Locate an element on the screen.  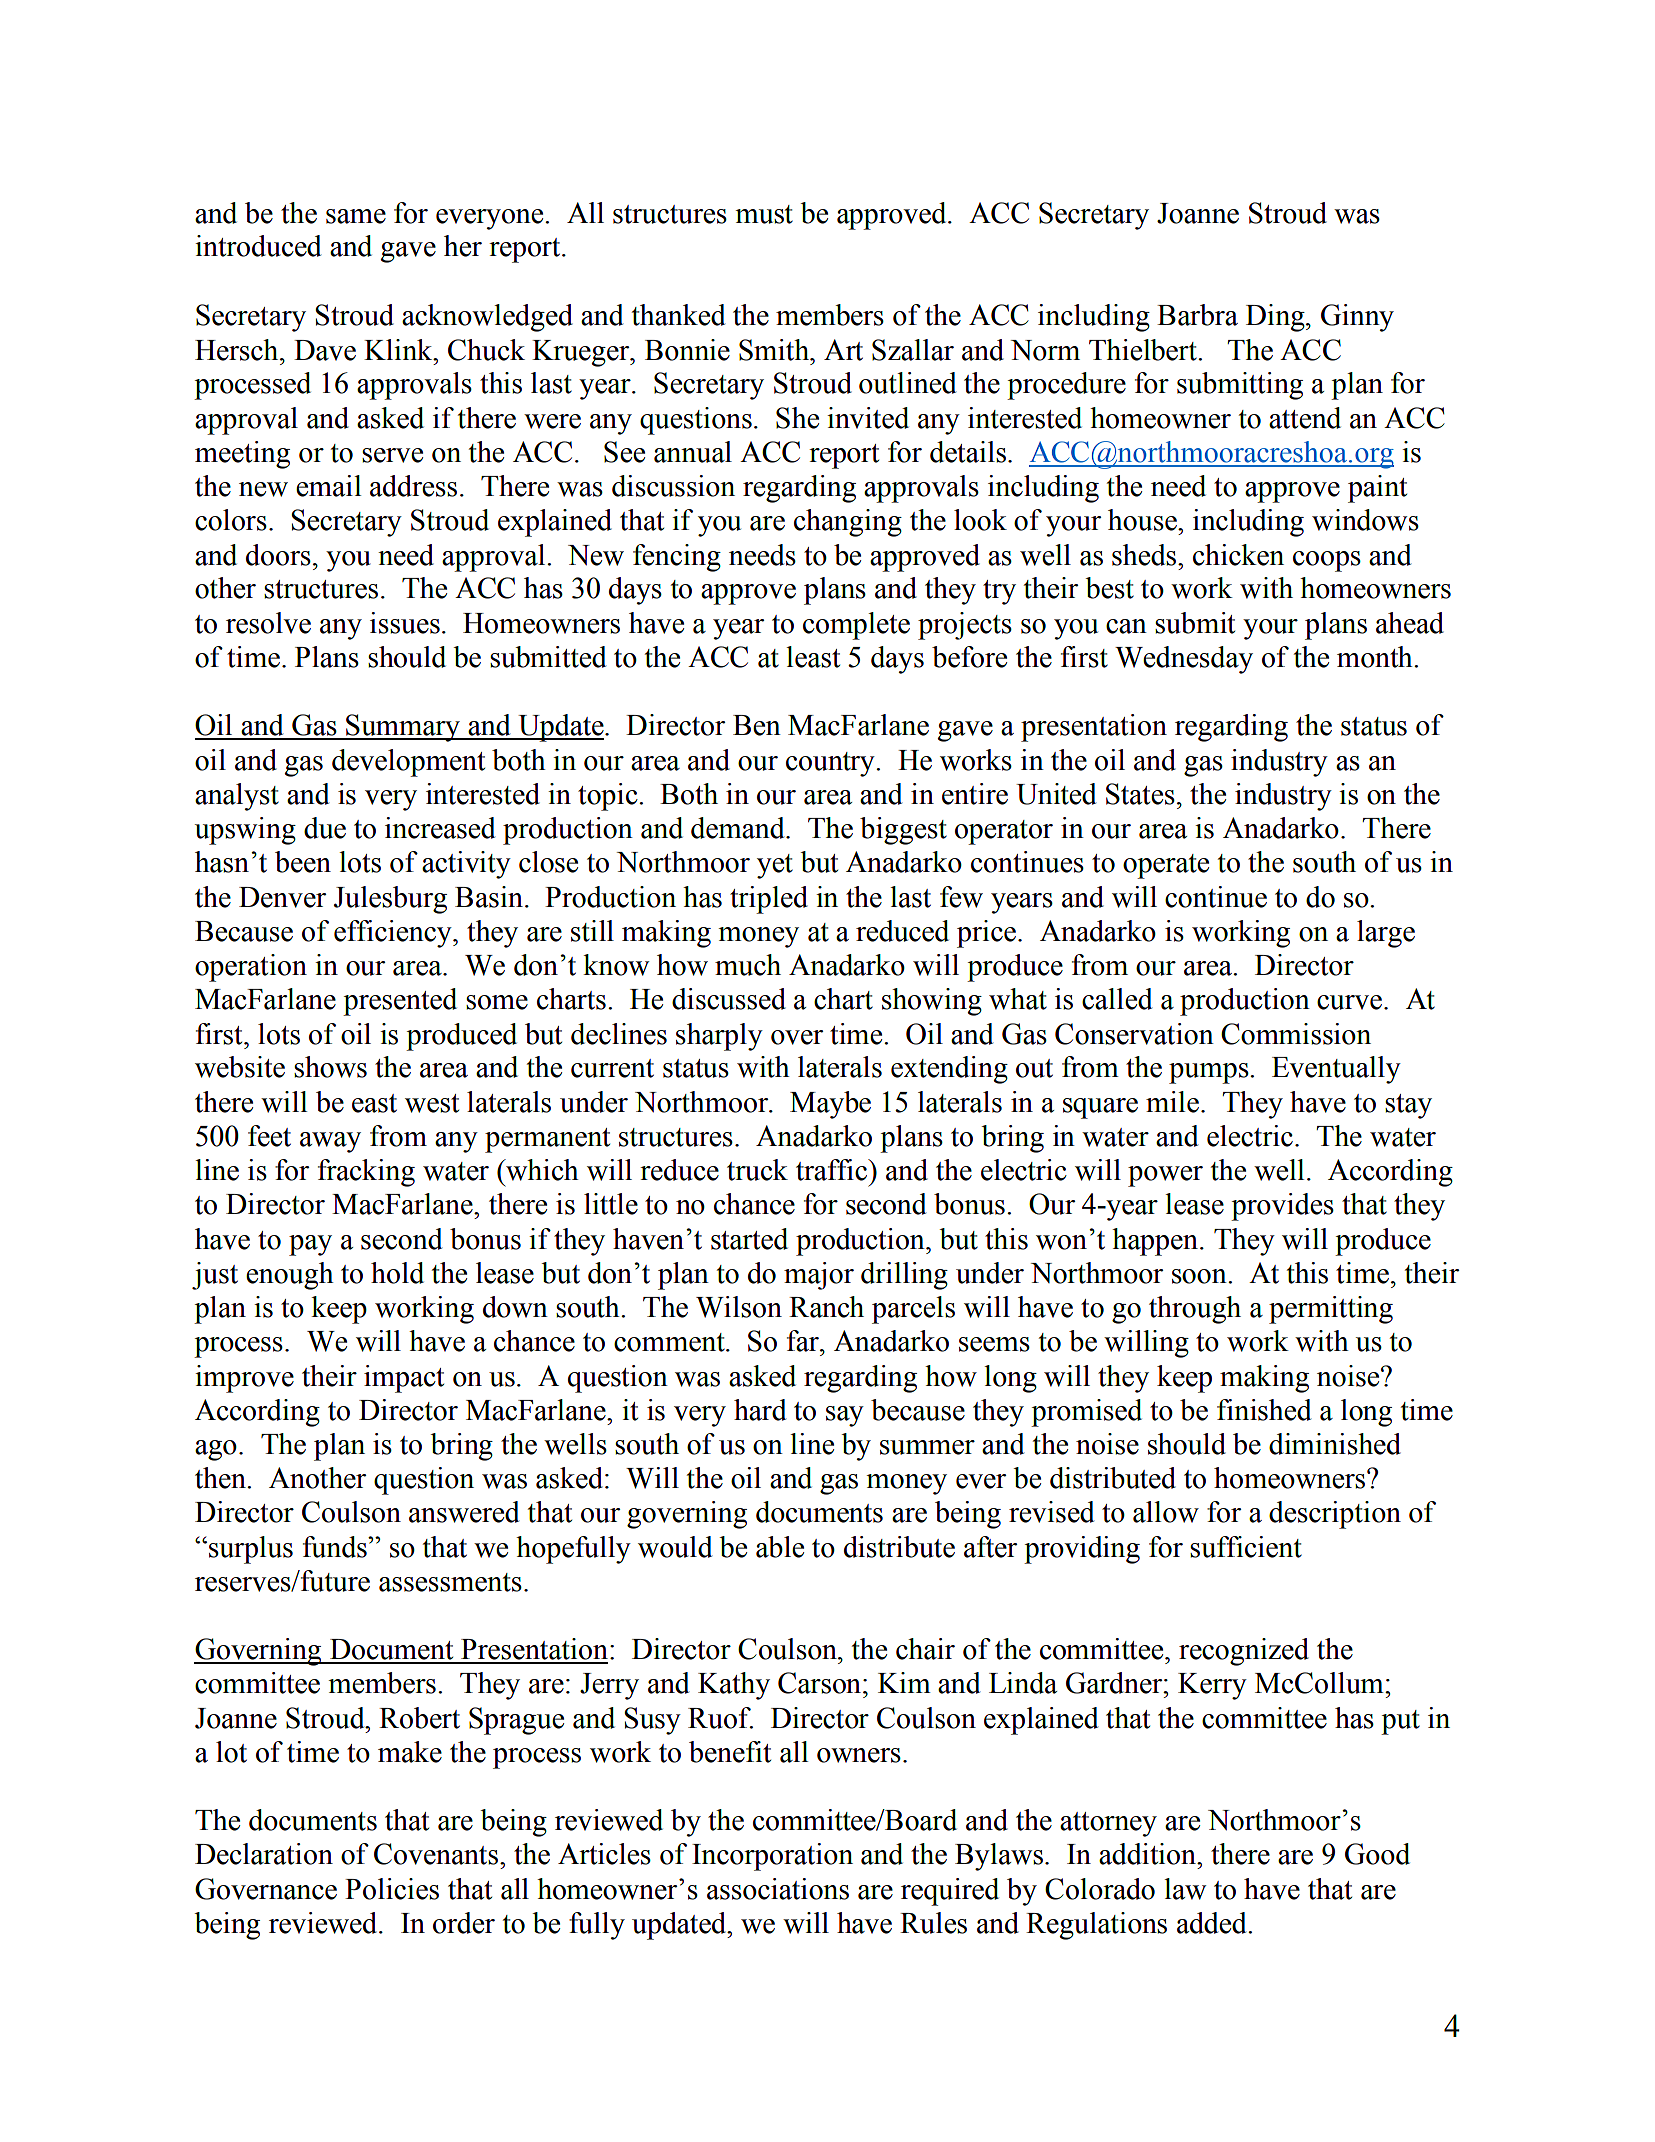
shows is located at coordinates (330, 1067).
